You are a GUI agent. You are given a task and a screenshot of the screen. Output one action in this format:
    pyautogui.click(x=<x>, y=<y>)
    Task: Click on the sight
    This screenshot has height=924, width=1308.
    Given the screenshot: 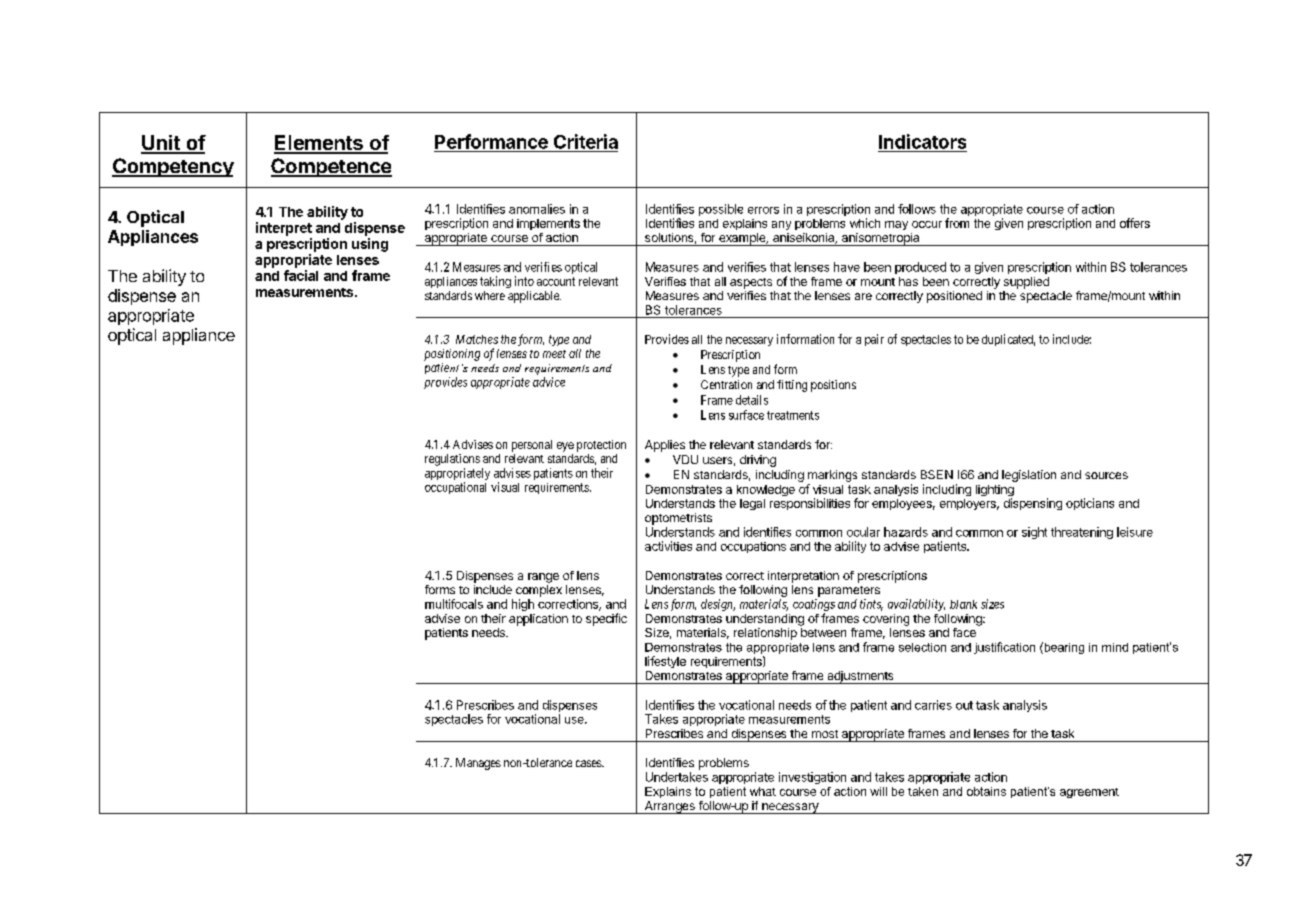 What is the action you would take?
    pyautogui.click(x=1034, y=533)
